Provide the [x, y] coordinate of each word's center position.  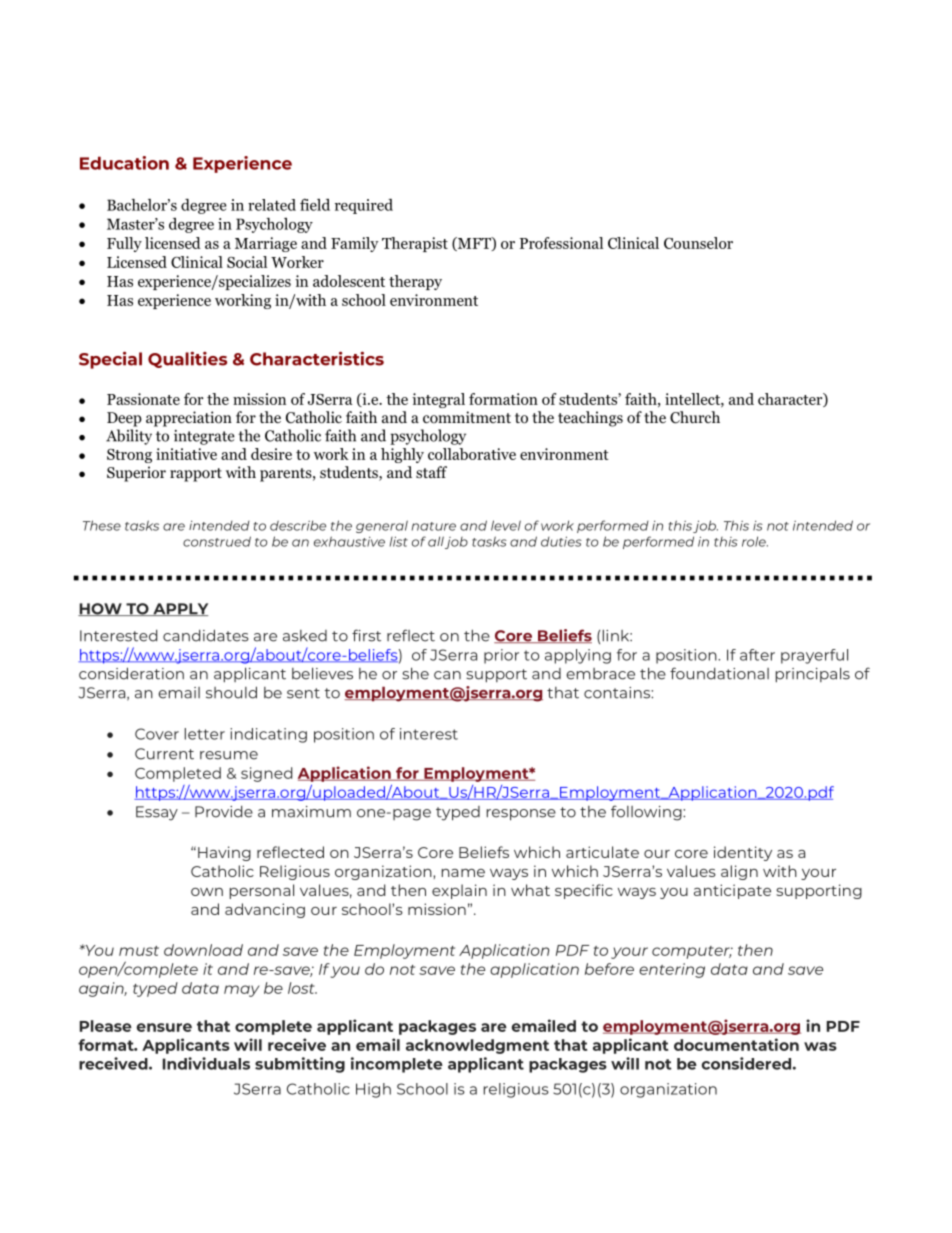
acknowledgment [477, 1046]
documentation [736, 1044]
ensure [164, 1027]
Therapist [415, 244]
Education [124, 163]
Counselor [698, 243]
